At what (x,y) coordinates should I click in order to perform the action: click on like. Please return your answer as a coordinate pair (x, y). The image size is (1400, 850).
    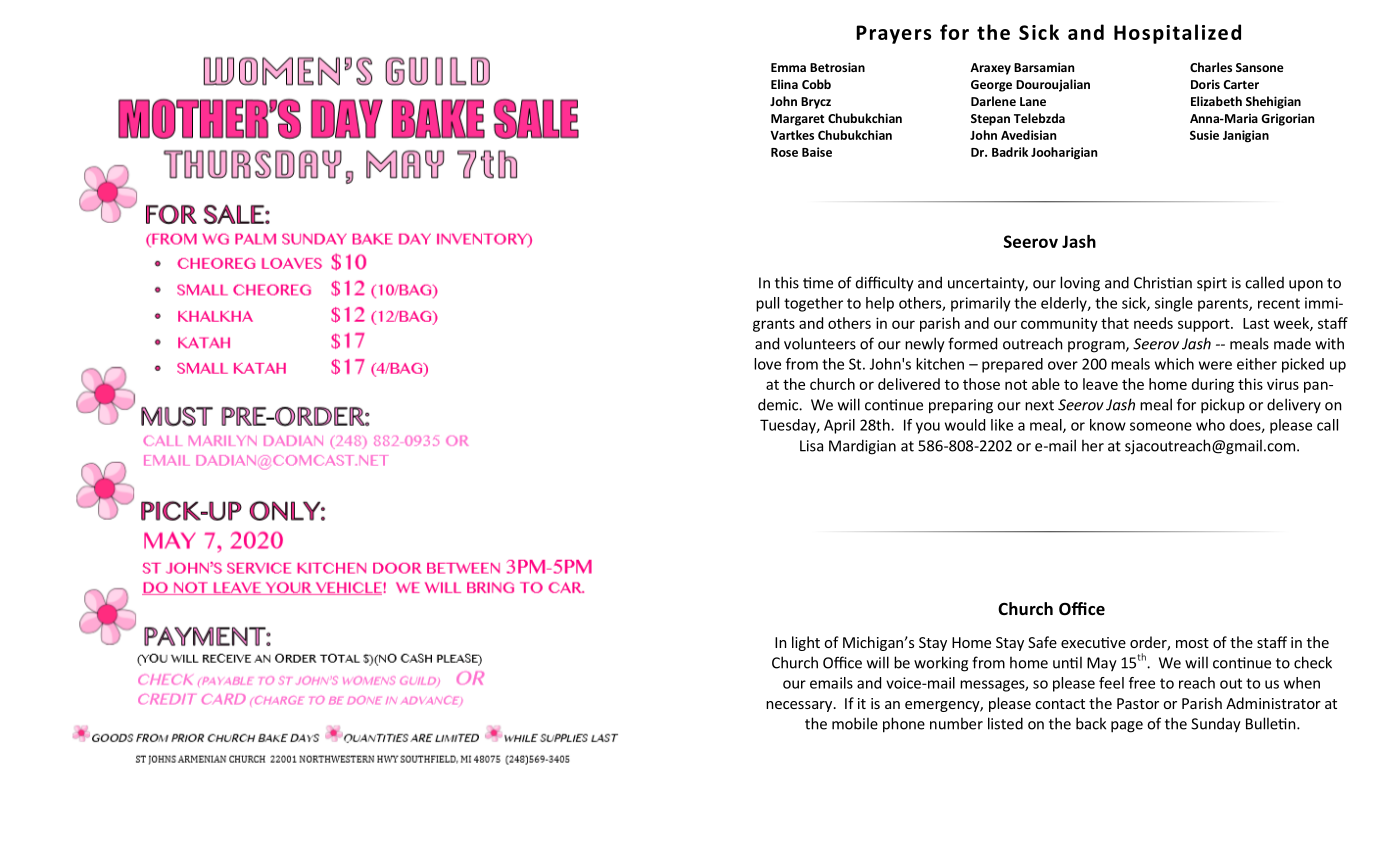
    Looking at the image, I should click on (1002, 425).
